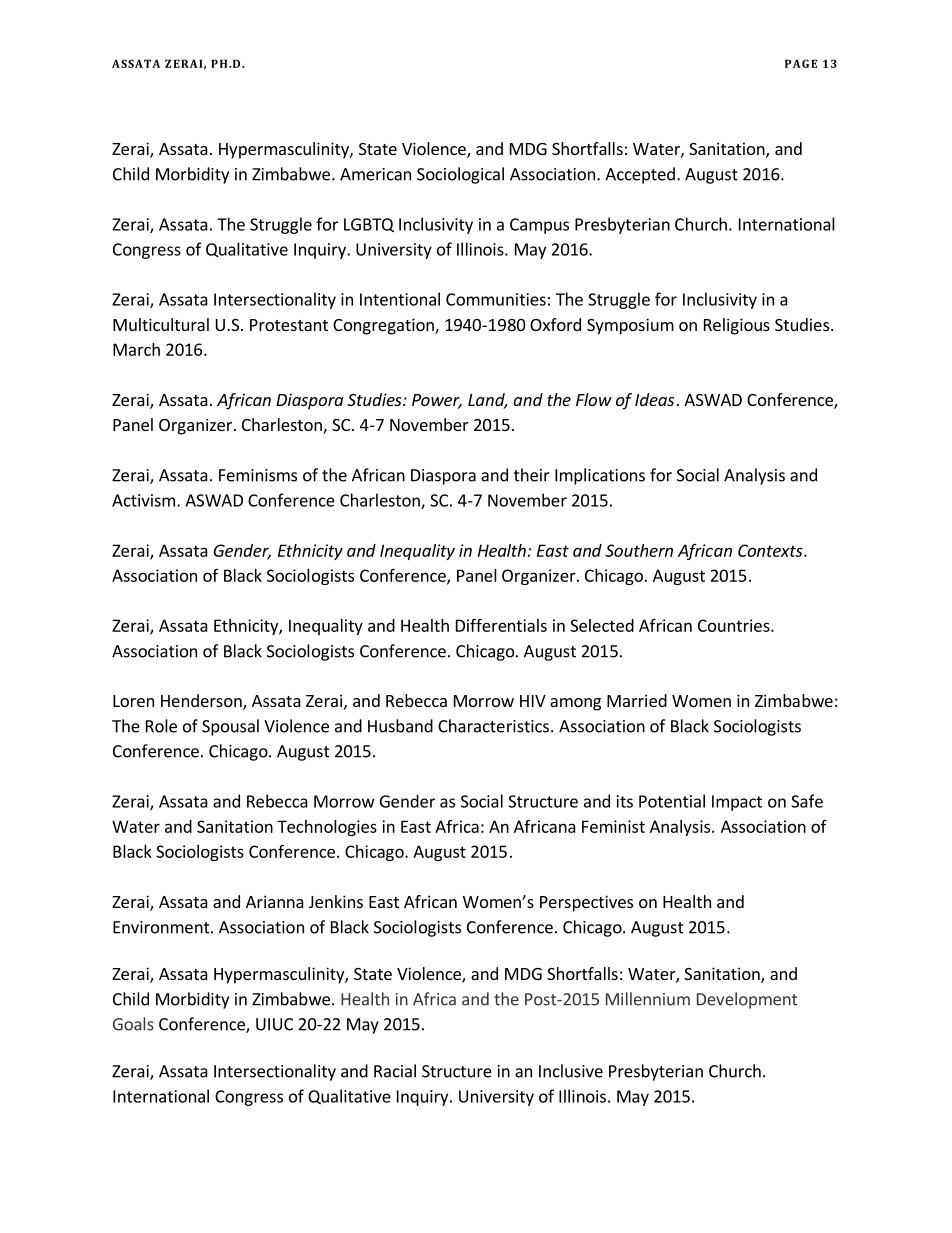 This screenshot has width=952, height=1233. What do you see at coordinates (375, 174) in the screenshot?
I see `American` at bounding box center [375, 174].
